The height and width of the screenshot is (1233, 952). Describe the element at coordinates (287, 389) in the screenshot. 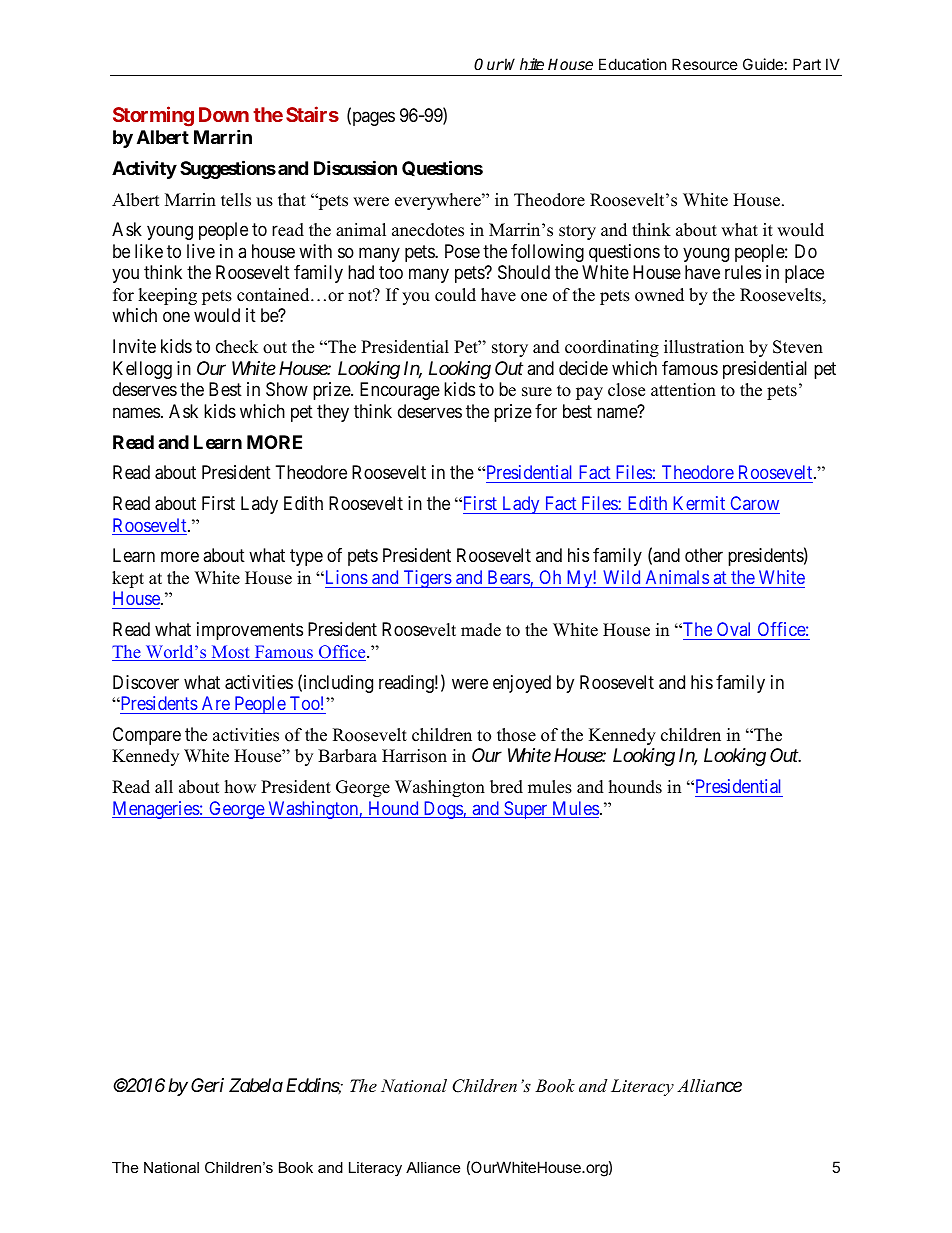

I see `Show` at that location.
